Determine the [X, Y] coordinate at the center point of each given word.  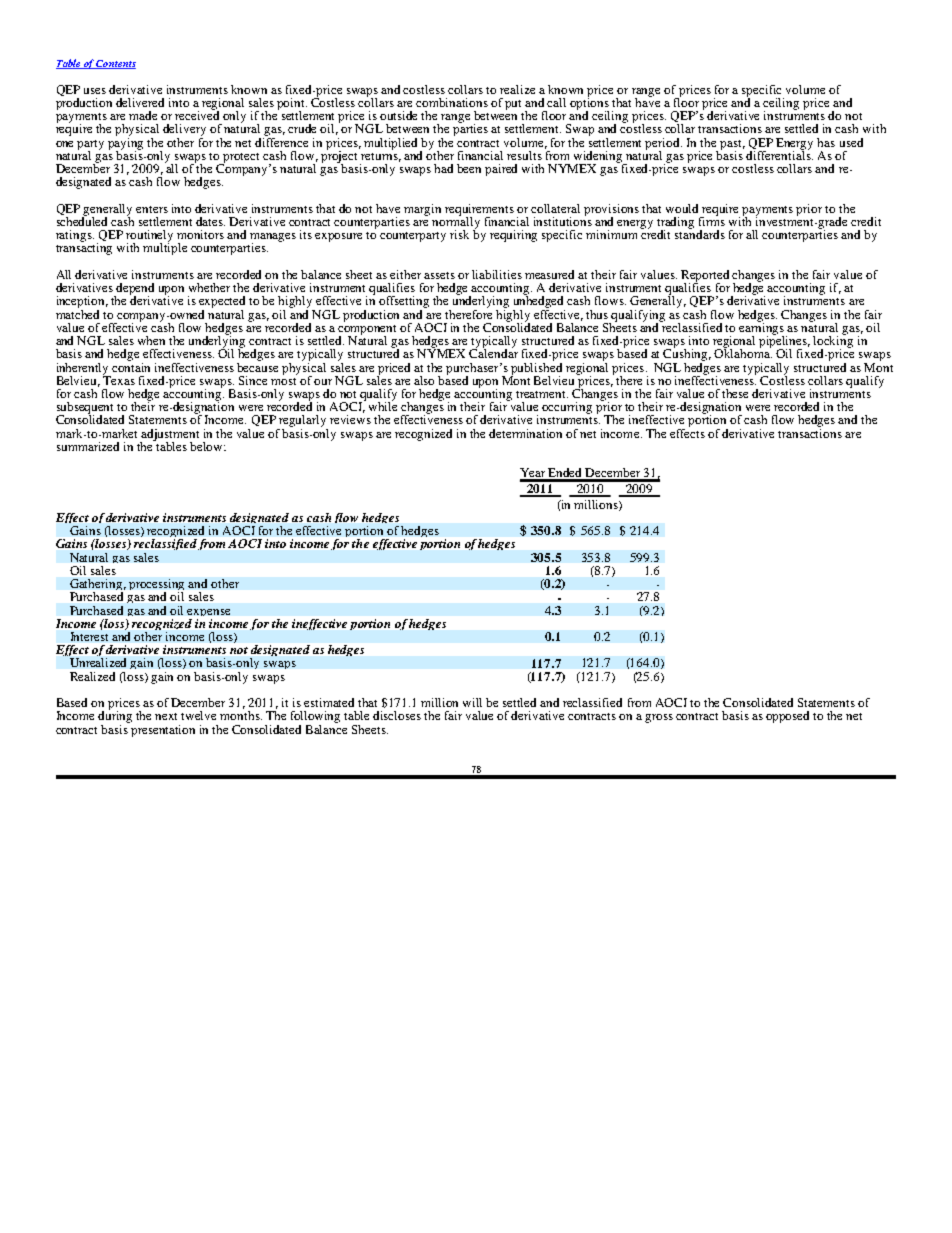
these [735, 393]
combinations [452, 102]
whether [209, 287]
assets [439, 275]
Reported [705, 277]
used [851, 142]
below [208, 446]
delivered [140, 102]
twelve [198, 715]
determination [525, 433]
